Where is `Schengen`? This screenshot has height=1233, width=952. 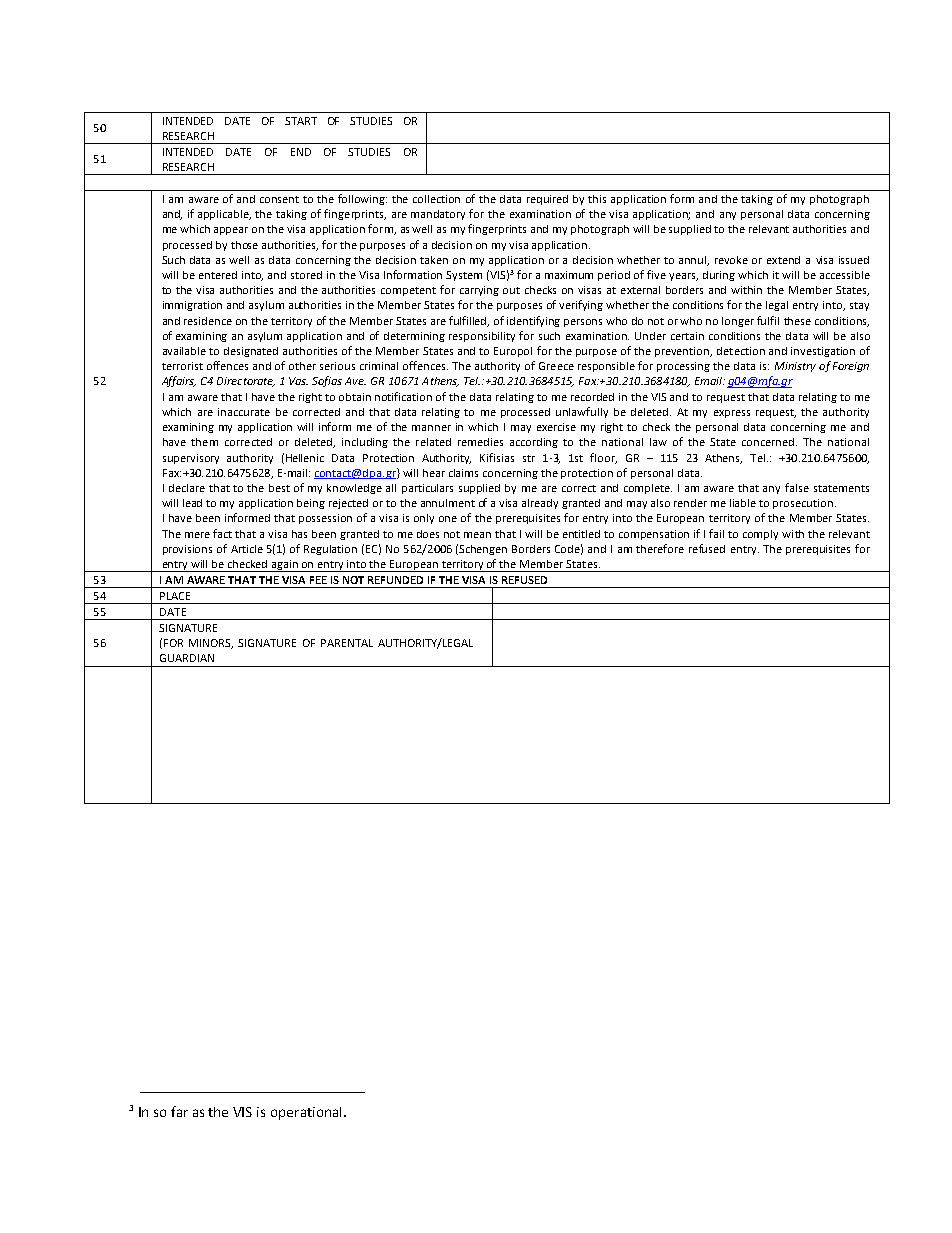
Schengen is located at coordinates (483, 550).
